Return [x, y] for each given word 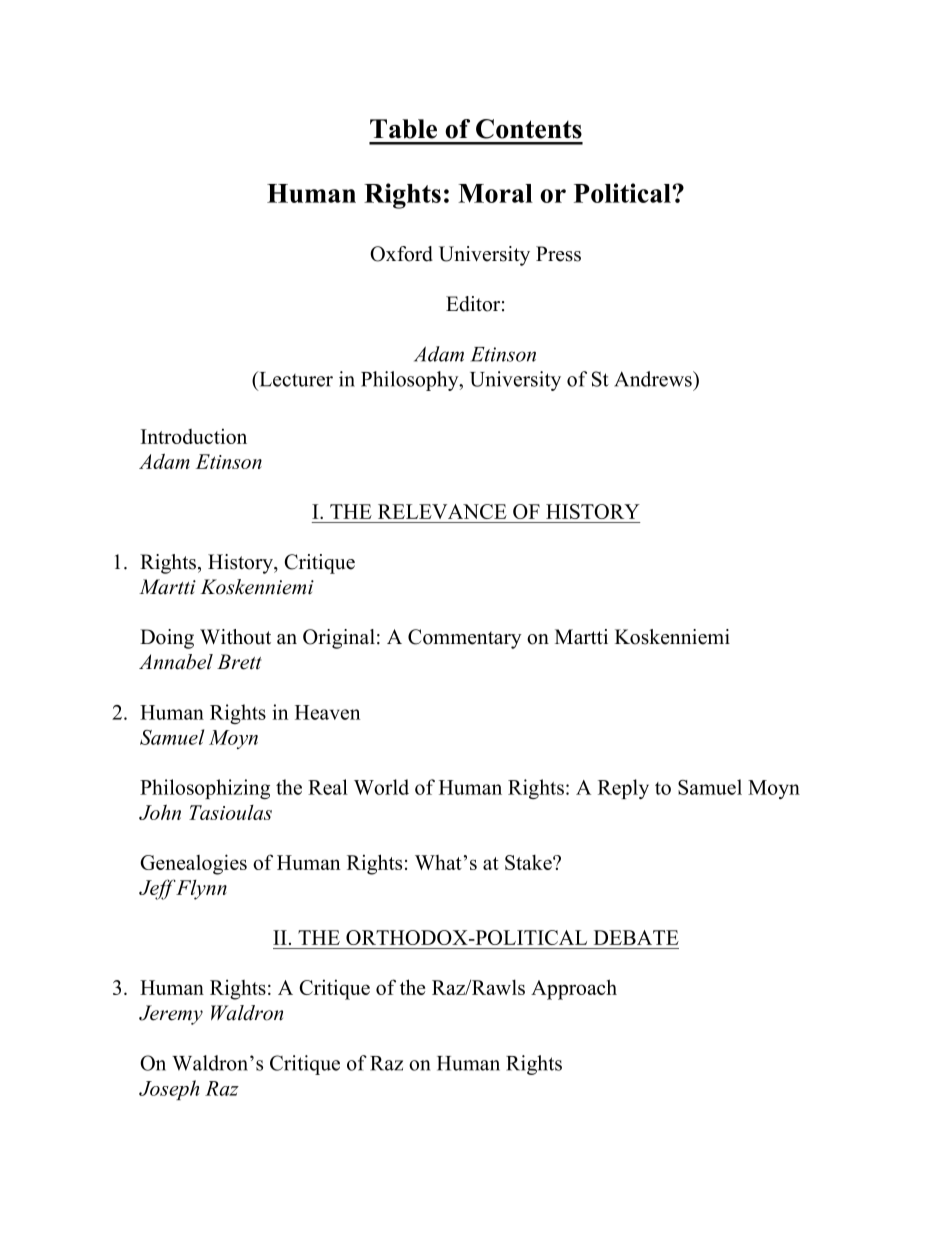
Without [235, 637]
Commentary [465, 639]
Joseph [169, 1090]
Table [403, 129]
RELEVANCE [442, 511]
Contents [529, 129]
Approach [574, 989]
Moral [495, 193]
